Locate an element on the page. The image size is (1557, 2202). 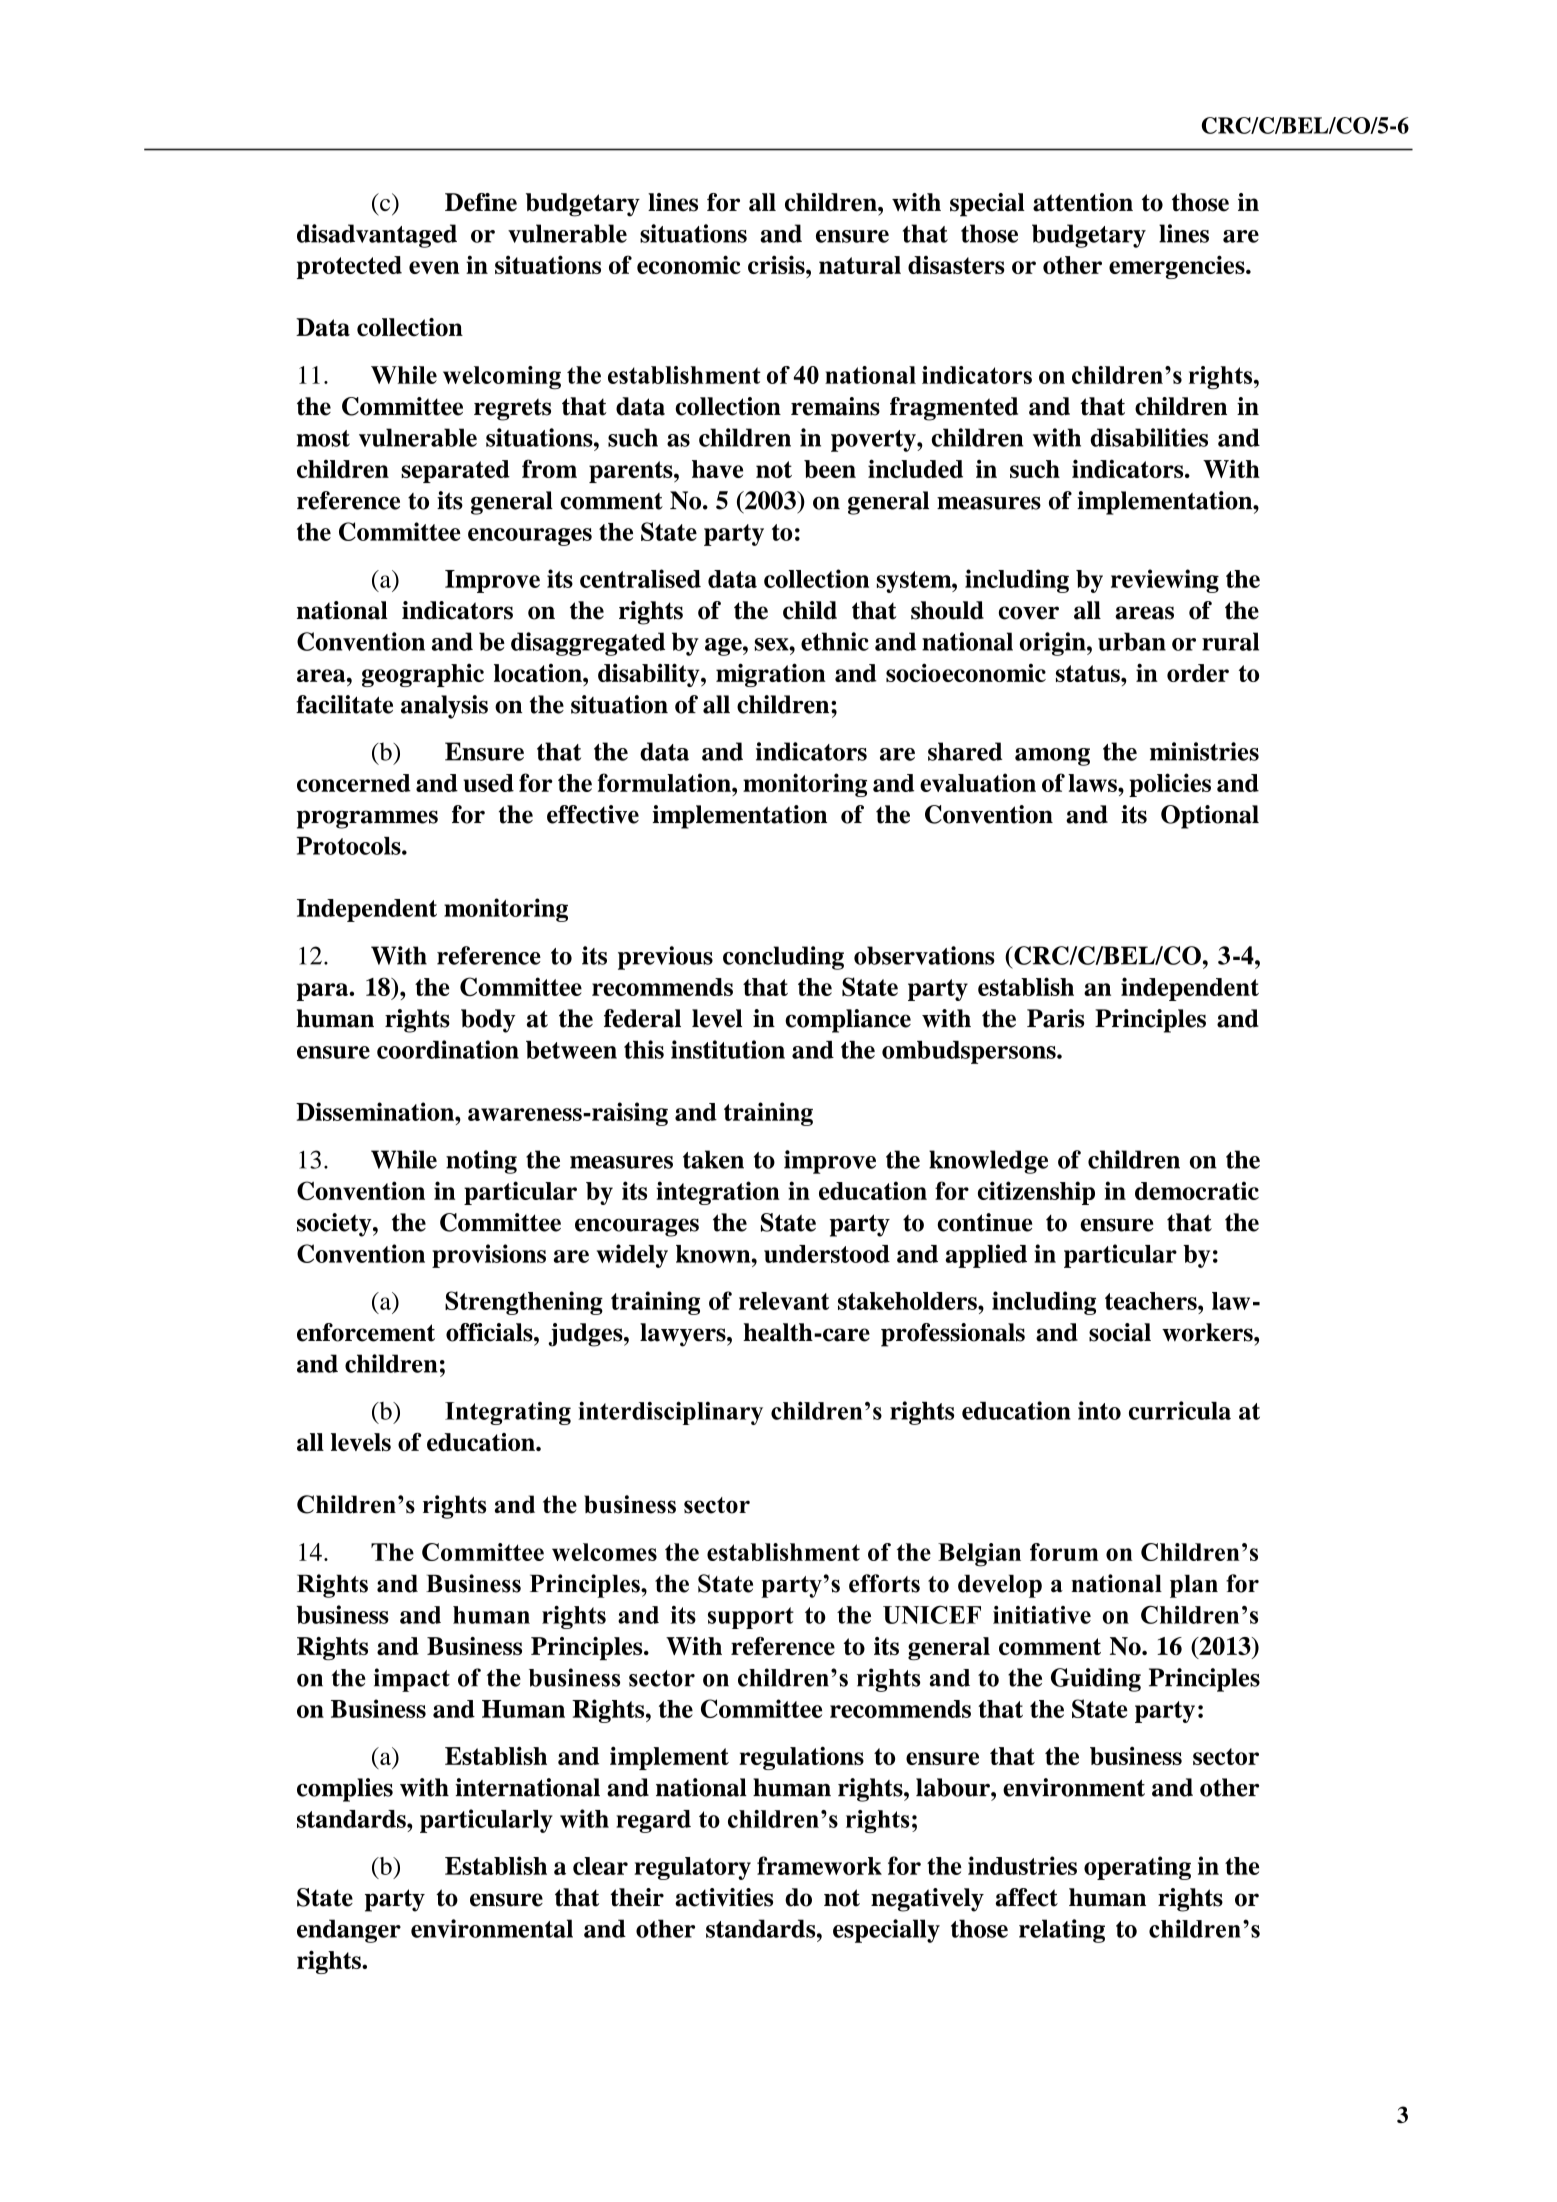
crisis is located at coordinates (777, 264).
